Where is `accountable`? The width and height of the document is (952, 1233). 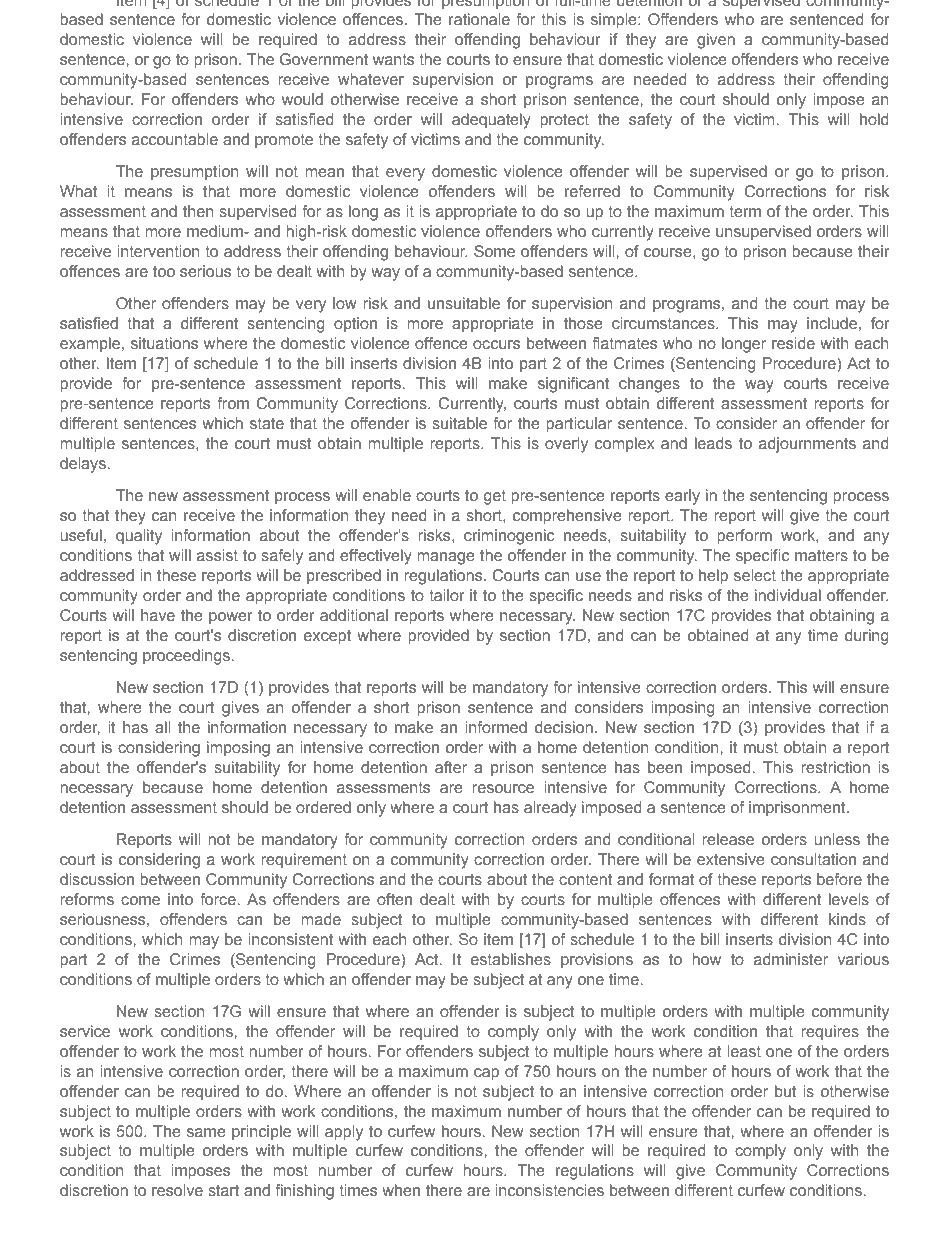
accountable is located at coordinates (175, 139).
